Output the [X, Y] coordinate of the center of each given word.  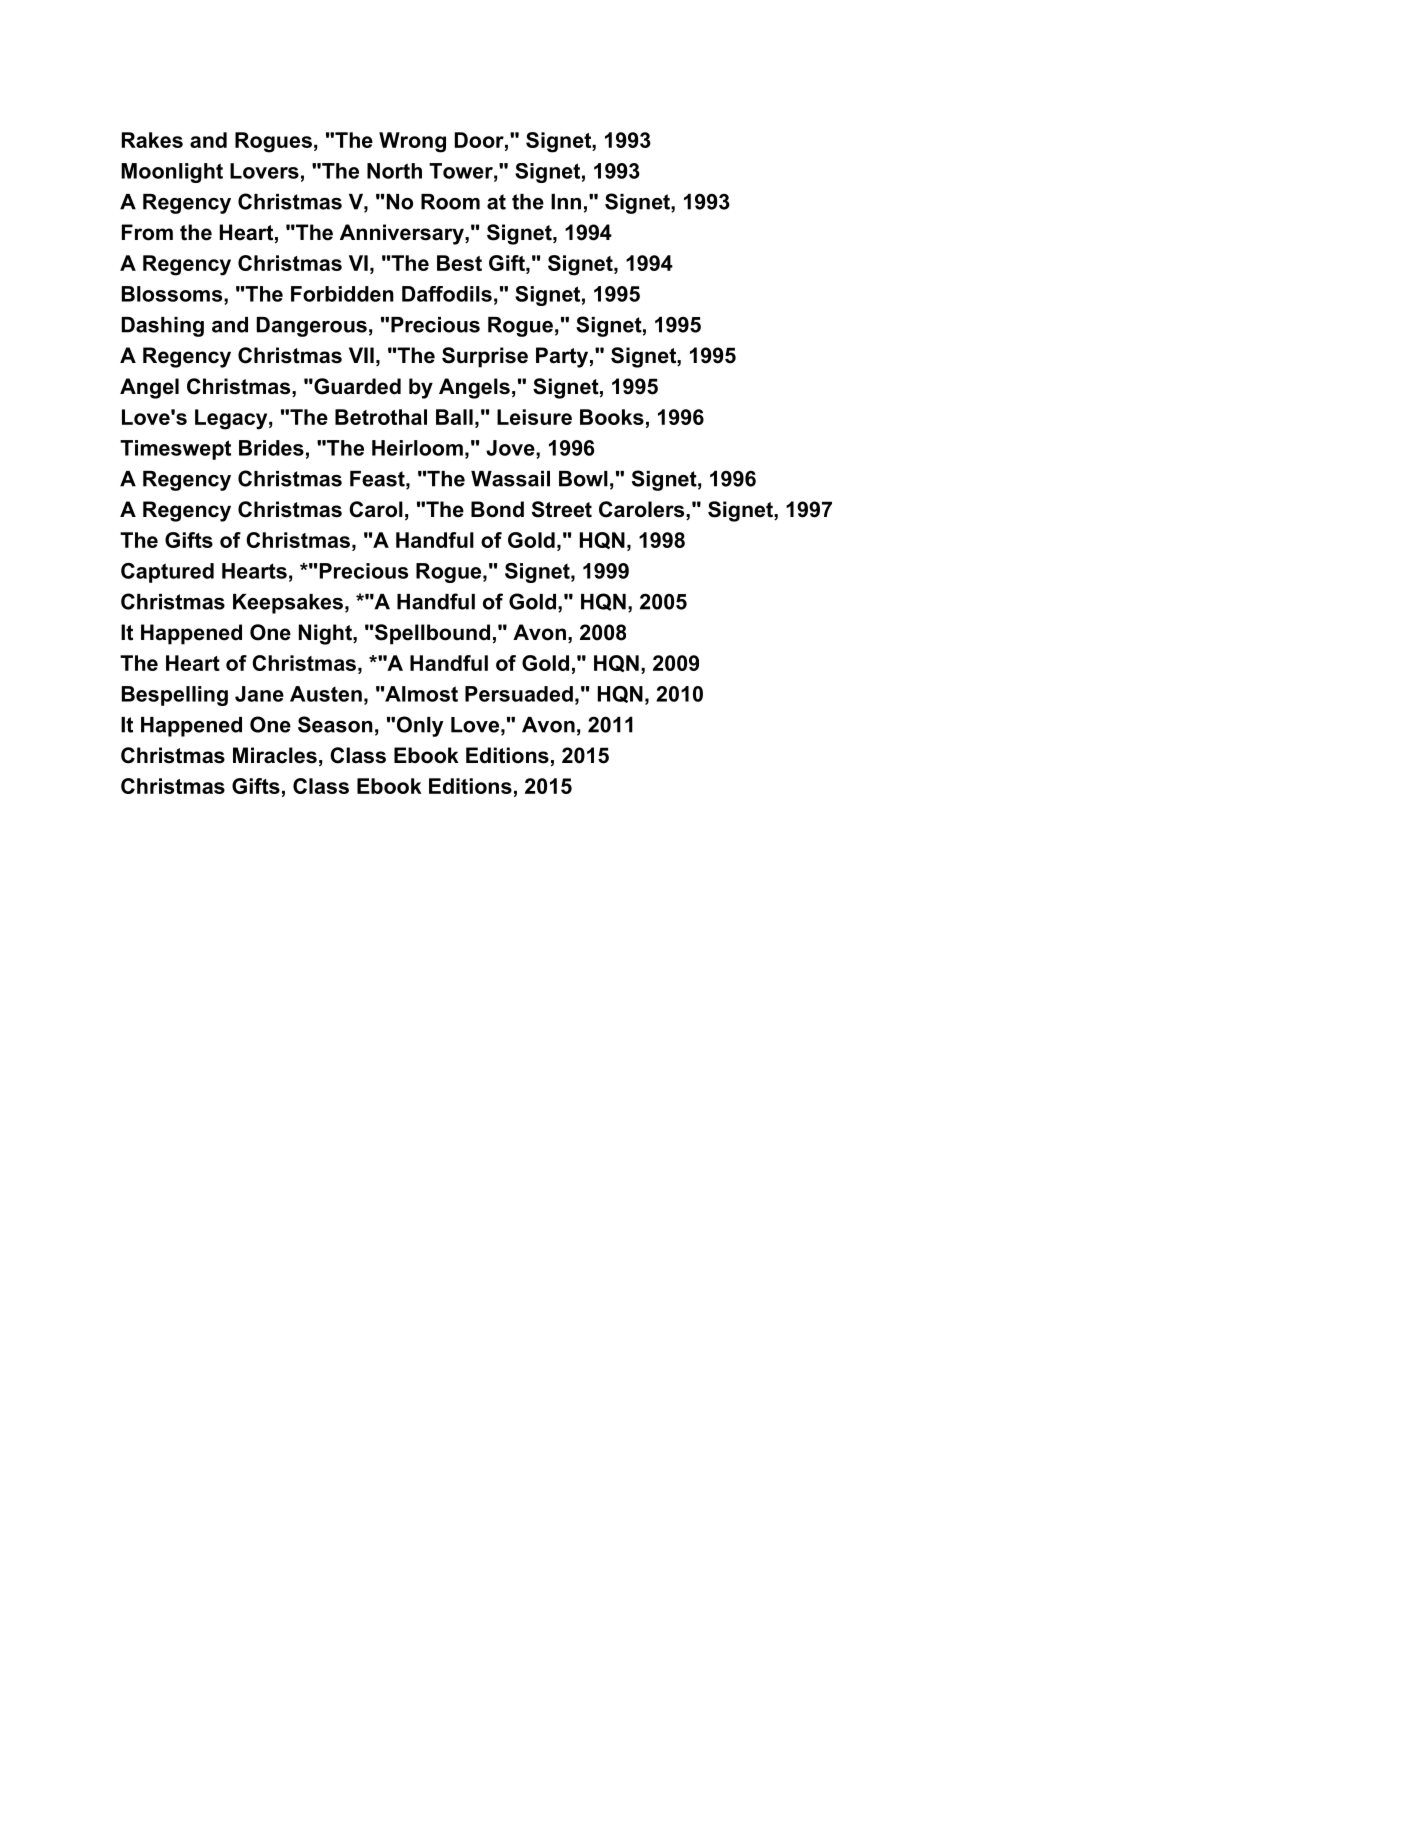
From [147, 232]
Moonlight [172, 173]
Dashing [163, 327]
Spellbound [432, 634]
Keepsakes [288, 604]
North [394, 171]
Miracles [275, 755]
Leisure [534, 417]
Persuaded [519, 694]
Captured [167, 573]
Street [562, 509]
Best [459, 263]
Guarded [356, 386]
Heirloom [417, 448]
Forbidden [342, 294]
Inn [566, 202]
